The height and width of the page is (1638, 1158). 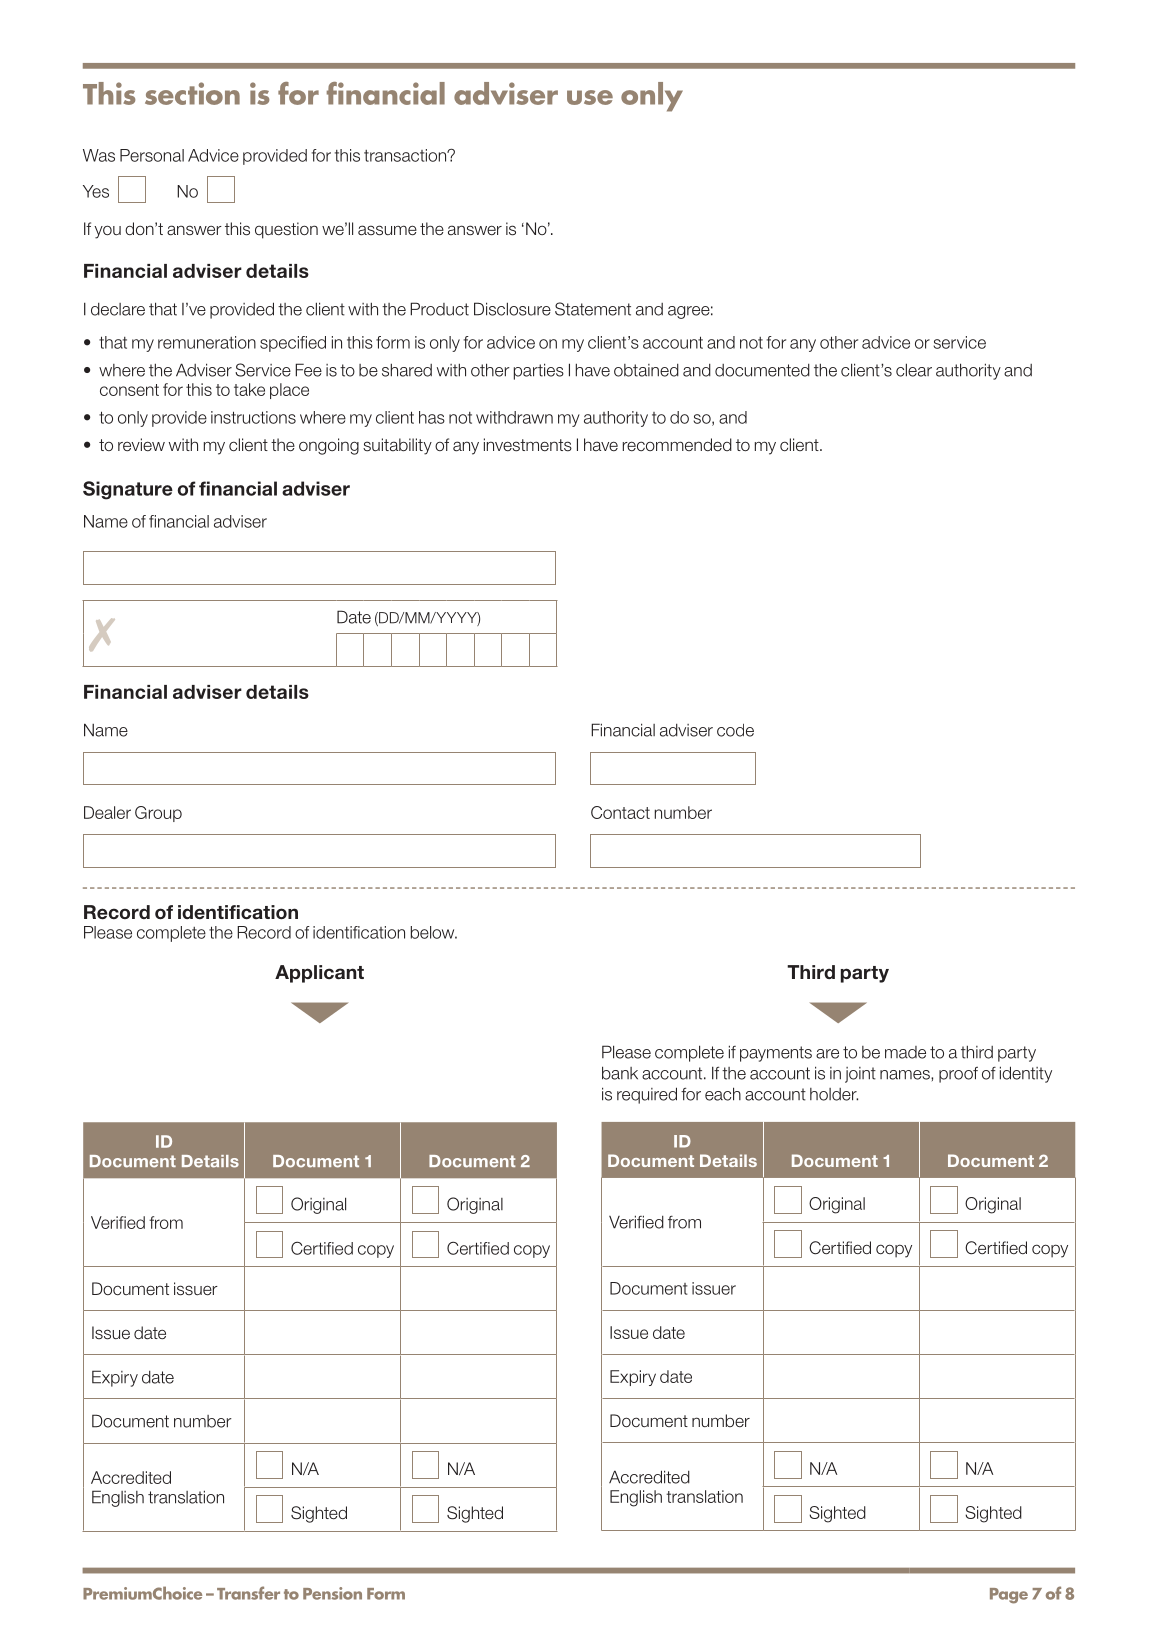 I want to click on Group, so click(x=158, y=814).
